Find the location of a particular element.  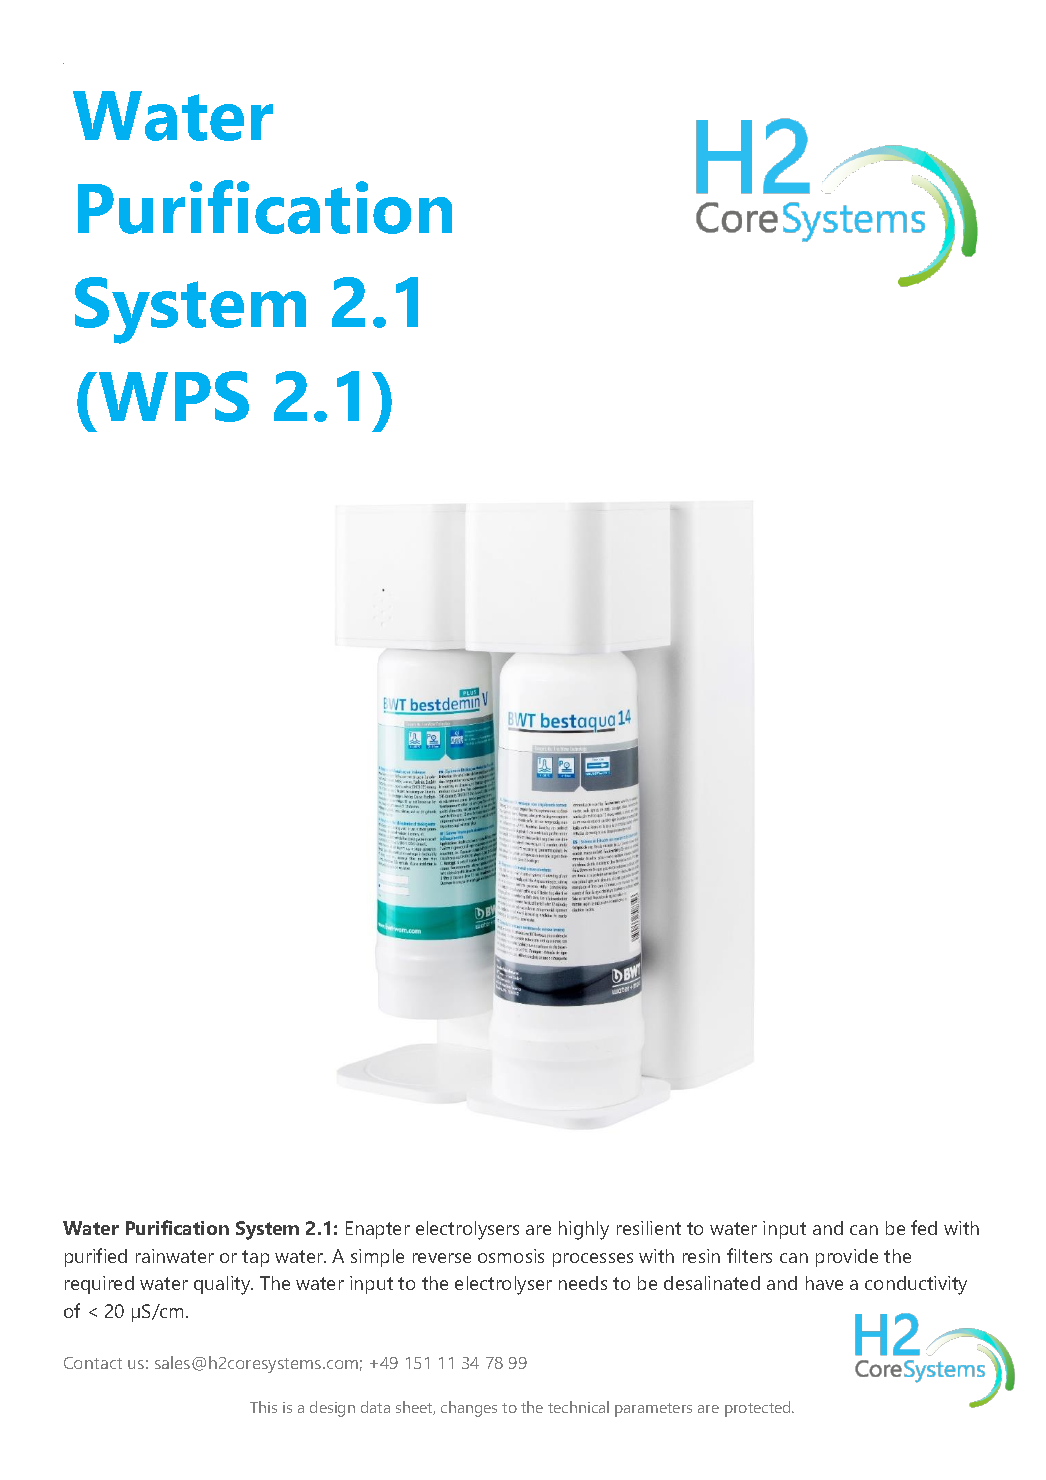

quality is located at coordinates (223, 1285).
